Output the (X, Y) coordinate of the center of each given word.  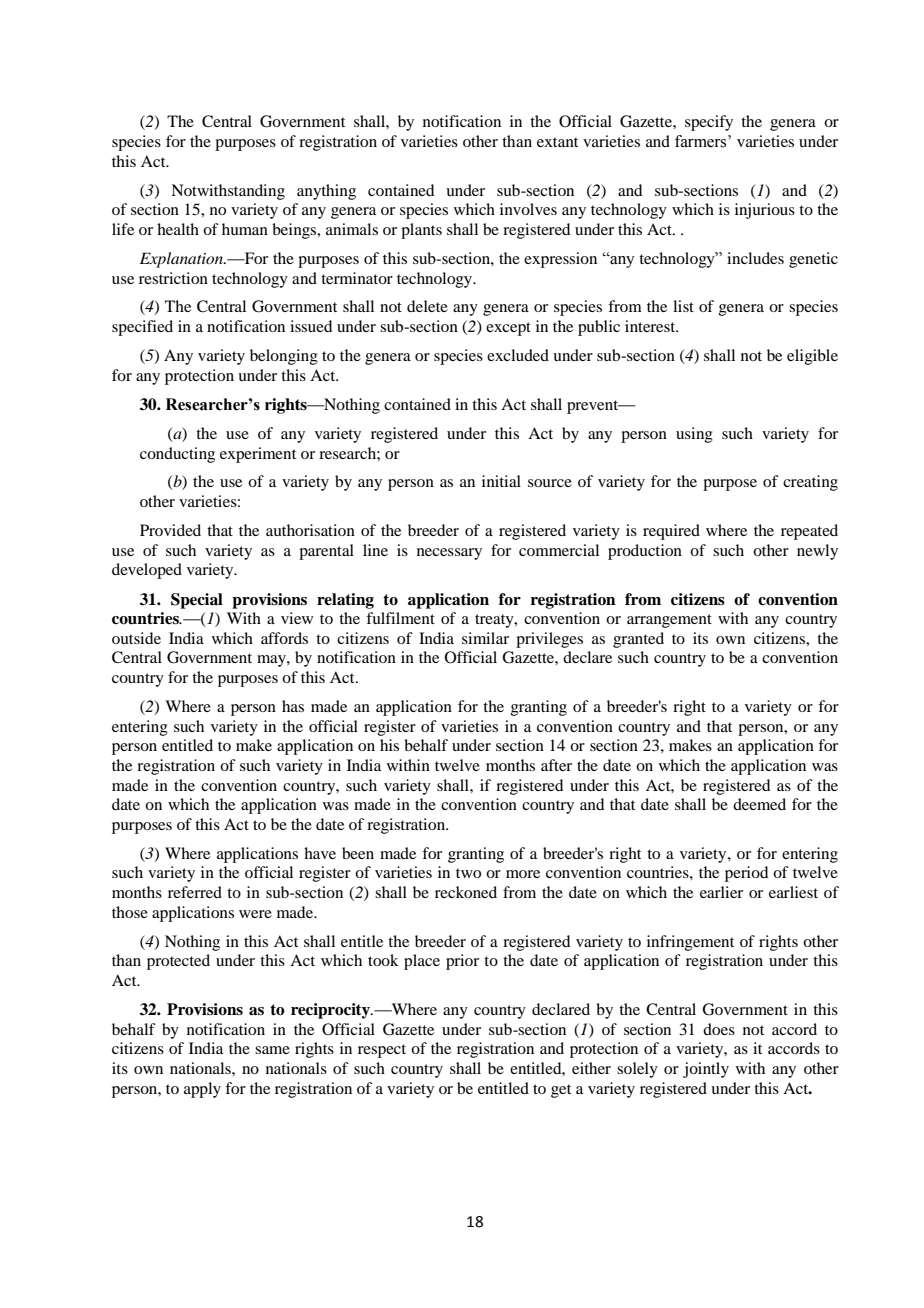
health (178, 229)
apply (202, 1090)
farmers (702, 141)
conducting (177, 455)
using (694, 435)
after (556, 765)
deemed (759, 804)
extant (557, 142)
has (293, 706)
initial (501, 481)
